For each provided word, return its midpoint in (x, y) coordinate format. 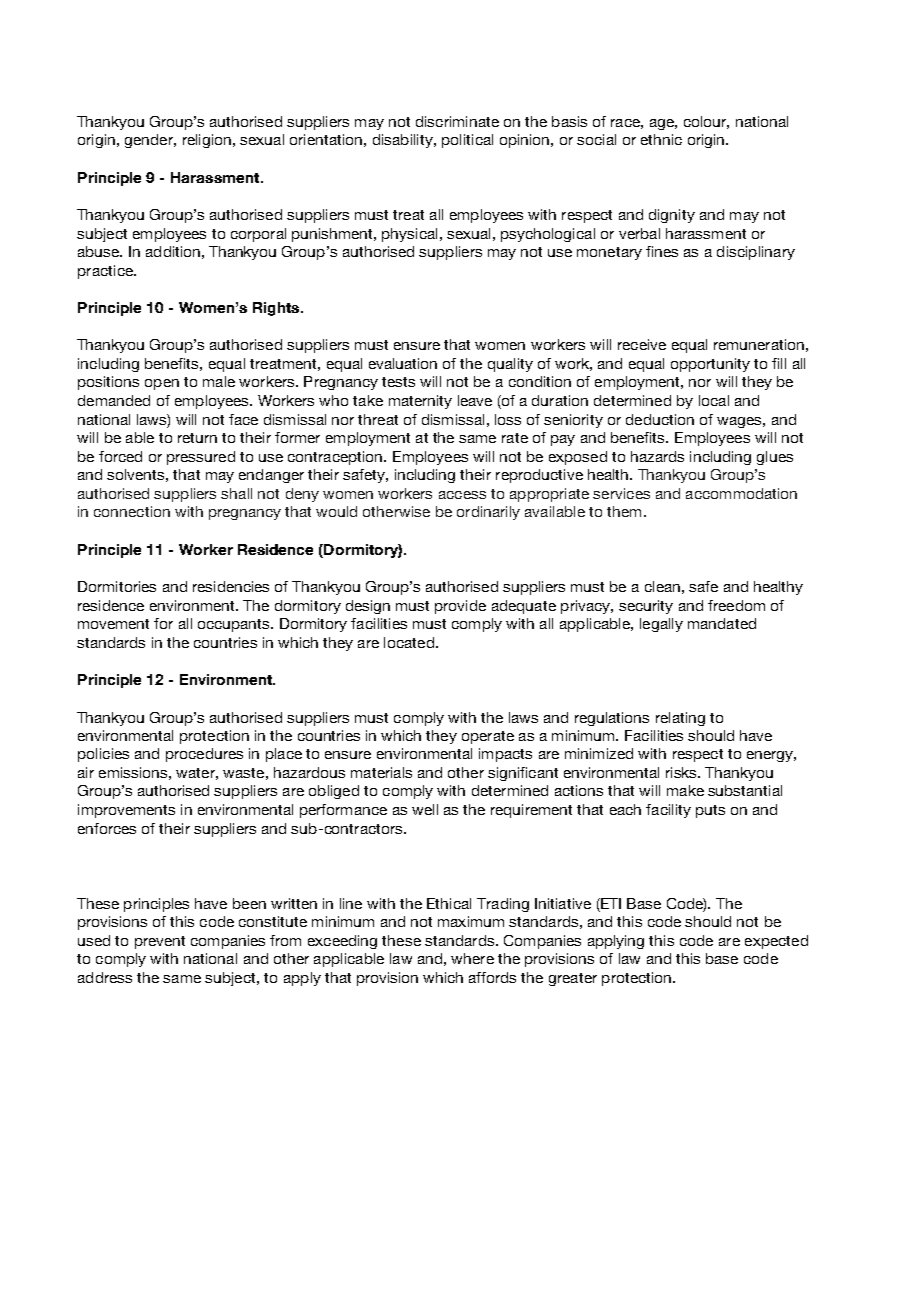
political (467, 141)
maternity (420, 402)
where (472, 958)
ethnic (661, 139)
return (197, 438)
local (714, 400)
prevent (160, 942)
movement (113, 624)
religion (207, 141)
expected (776, 942)
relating (680, 719)
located (409, 642)
